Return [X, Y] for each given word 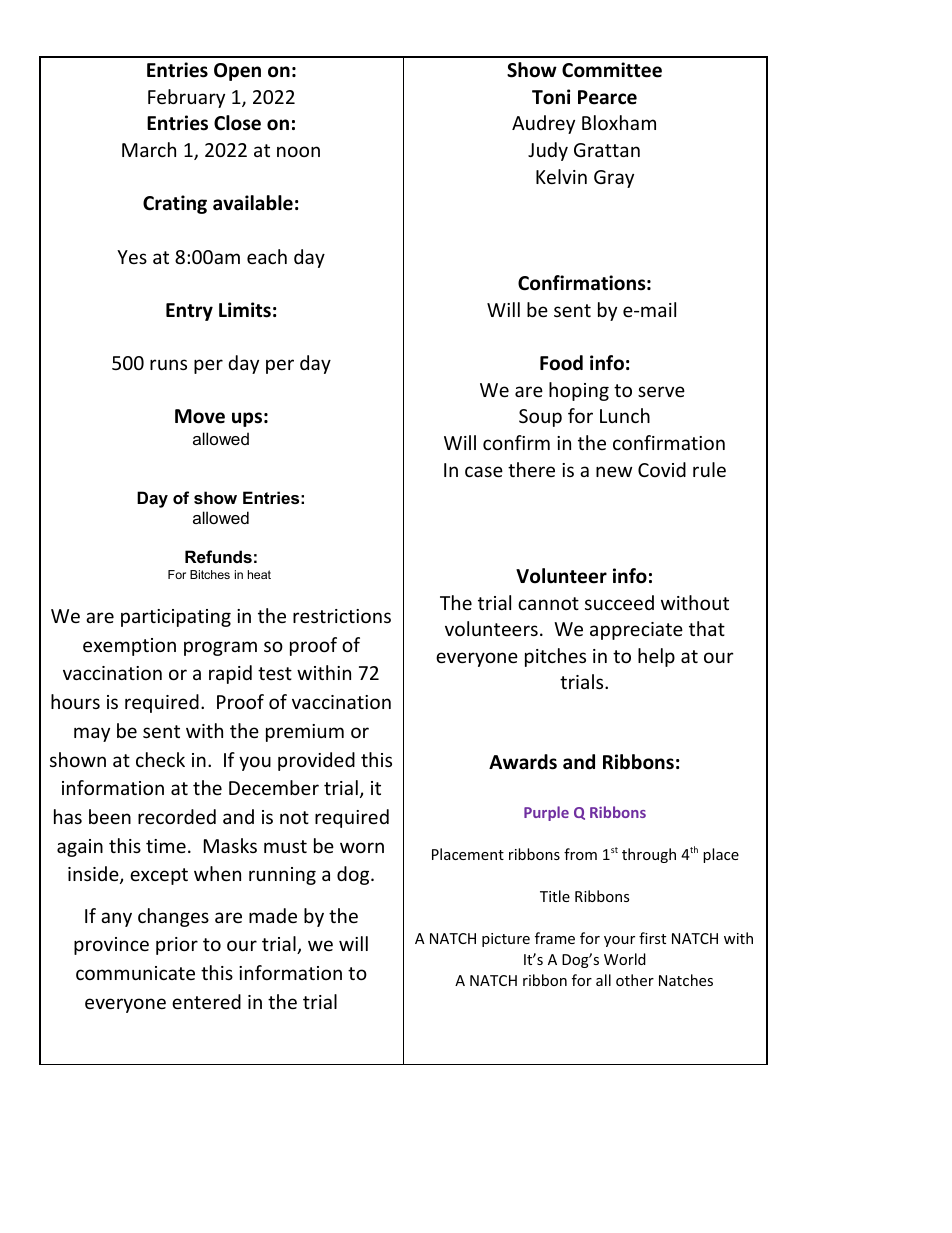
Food [561, 363]
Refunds [218, 556]
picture [506, 940]
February [186, 98]
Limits [245, 310]
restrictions [342, 616]
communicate [135, 973]
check [160, 759]
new [614, 471]
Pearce [607, 97]
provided [316, 761]
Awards [523, 762]
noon [298, 151]
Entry [189, 312]
